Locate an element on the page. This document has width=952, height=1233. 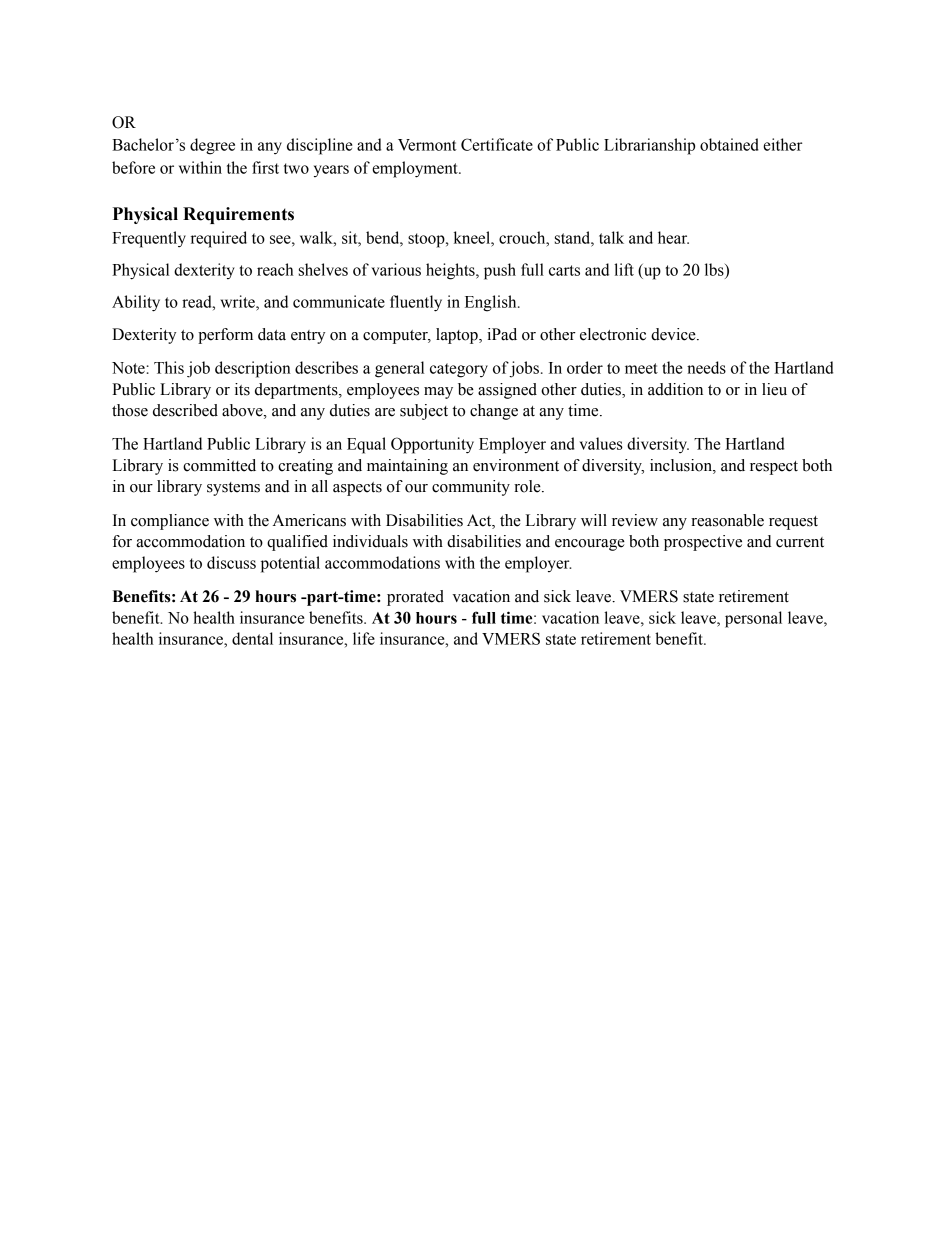
heights is located at coordinates (451, 271).
